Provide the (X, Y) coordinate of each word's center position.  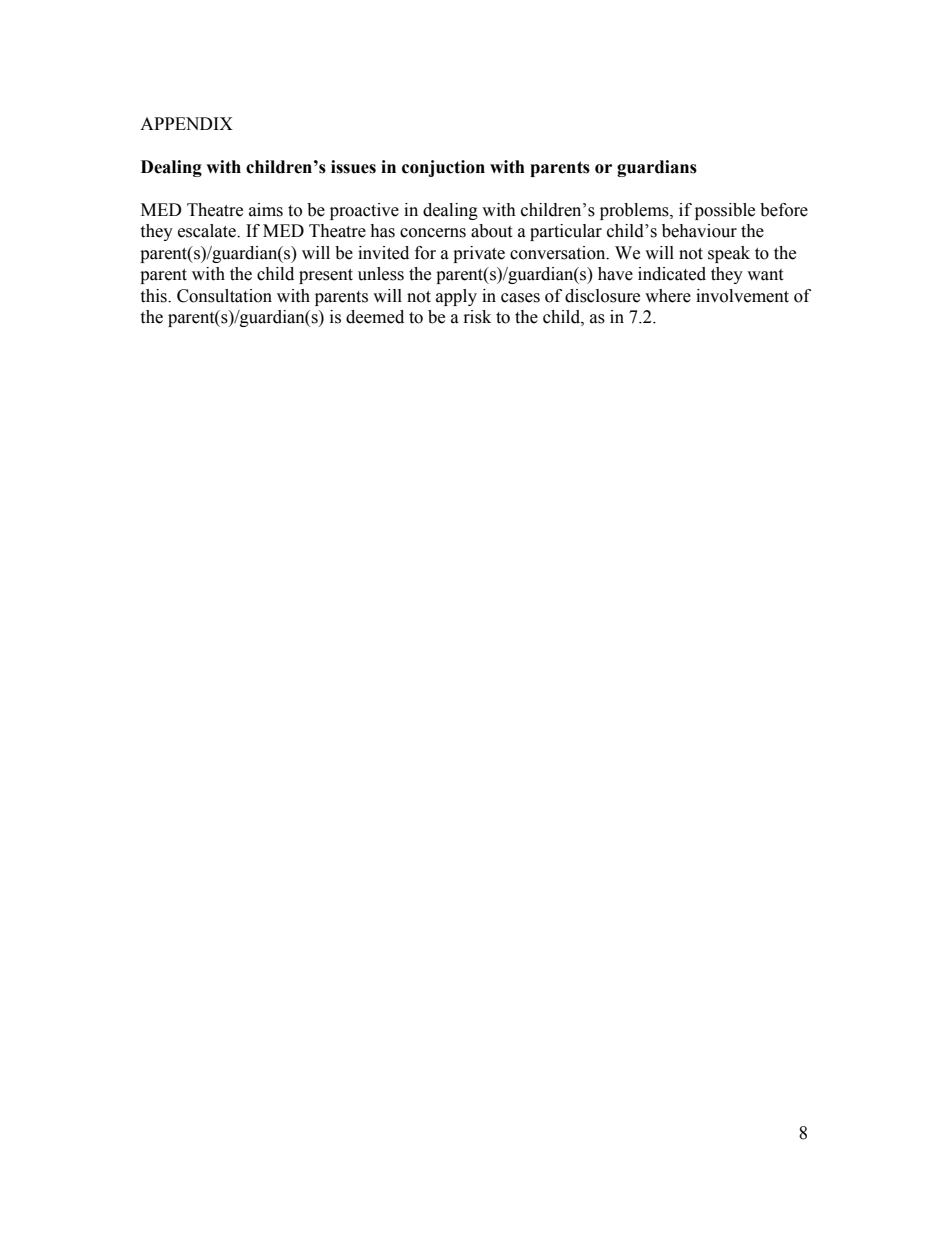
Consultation (224, 296)
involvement (742, 296)
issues (353, 167)
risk (477, 317)
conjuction (443, 168)
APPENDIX (186, 123)
